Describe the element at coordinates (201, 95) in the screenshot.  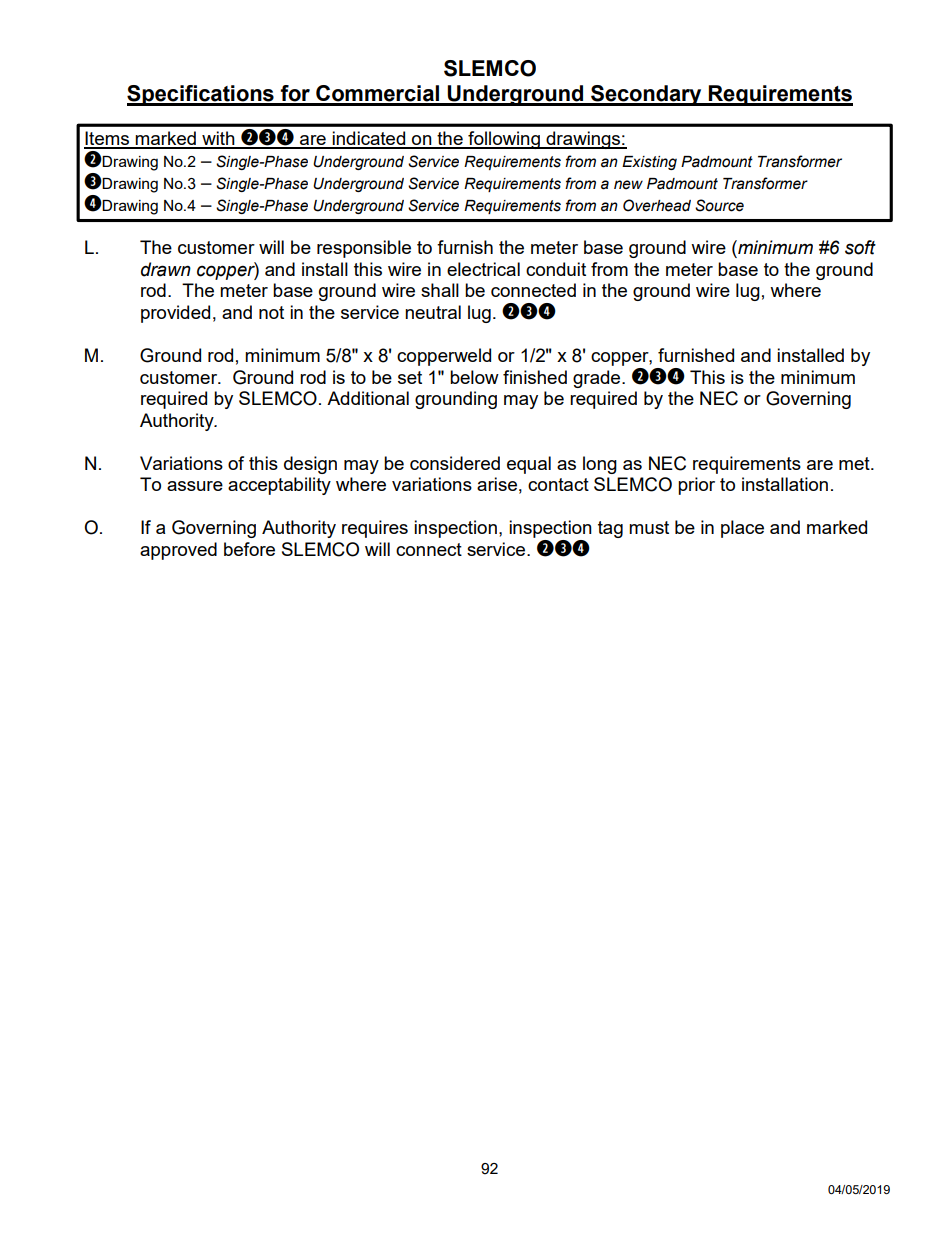
I see `Specifications` at that location.
